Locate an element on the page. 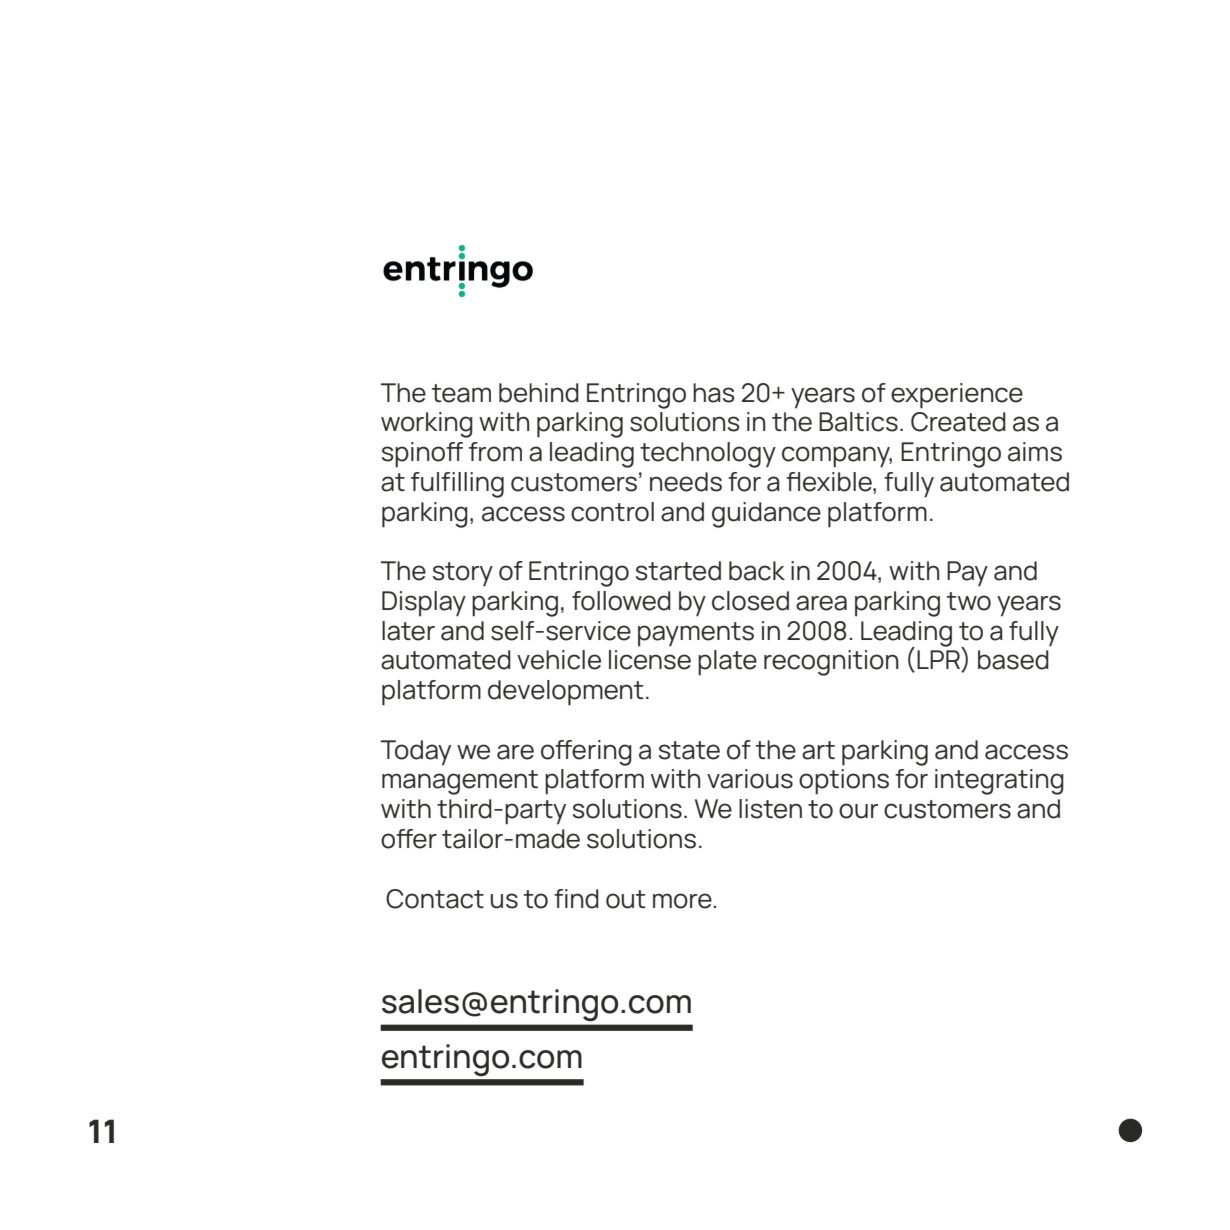  vehicle is located at coordinates (559, 660).
